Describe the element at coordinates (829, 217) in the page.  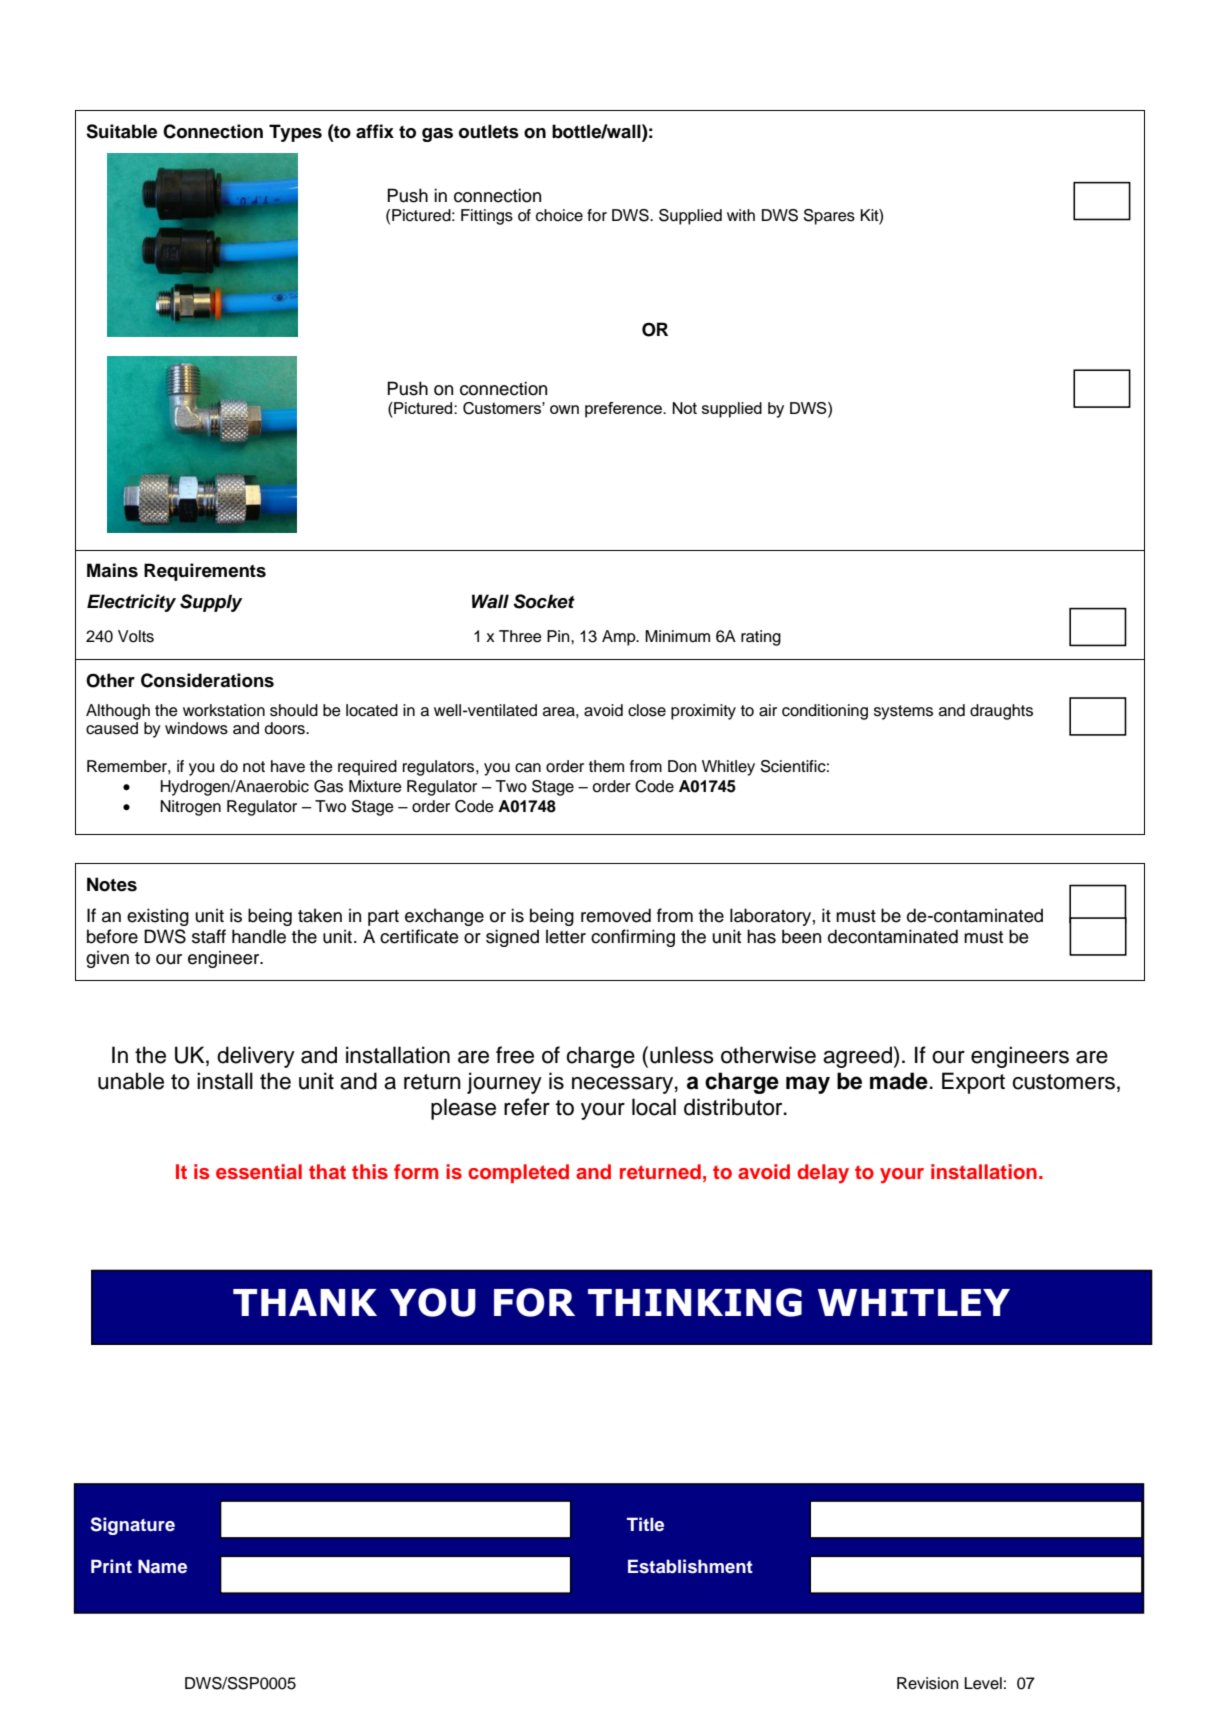
I see `Spares` at that location.
